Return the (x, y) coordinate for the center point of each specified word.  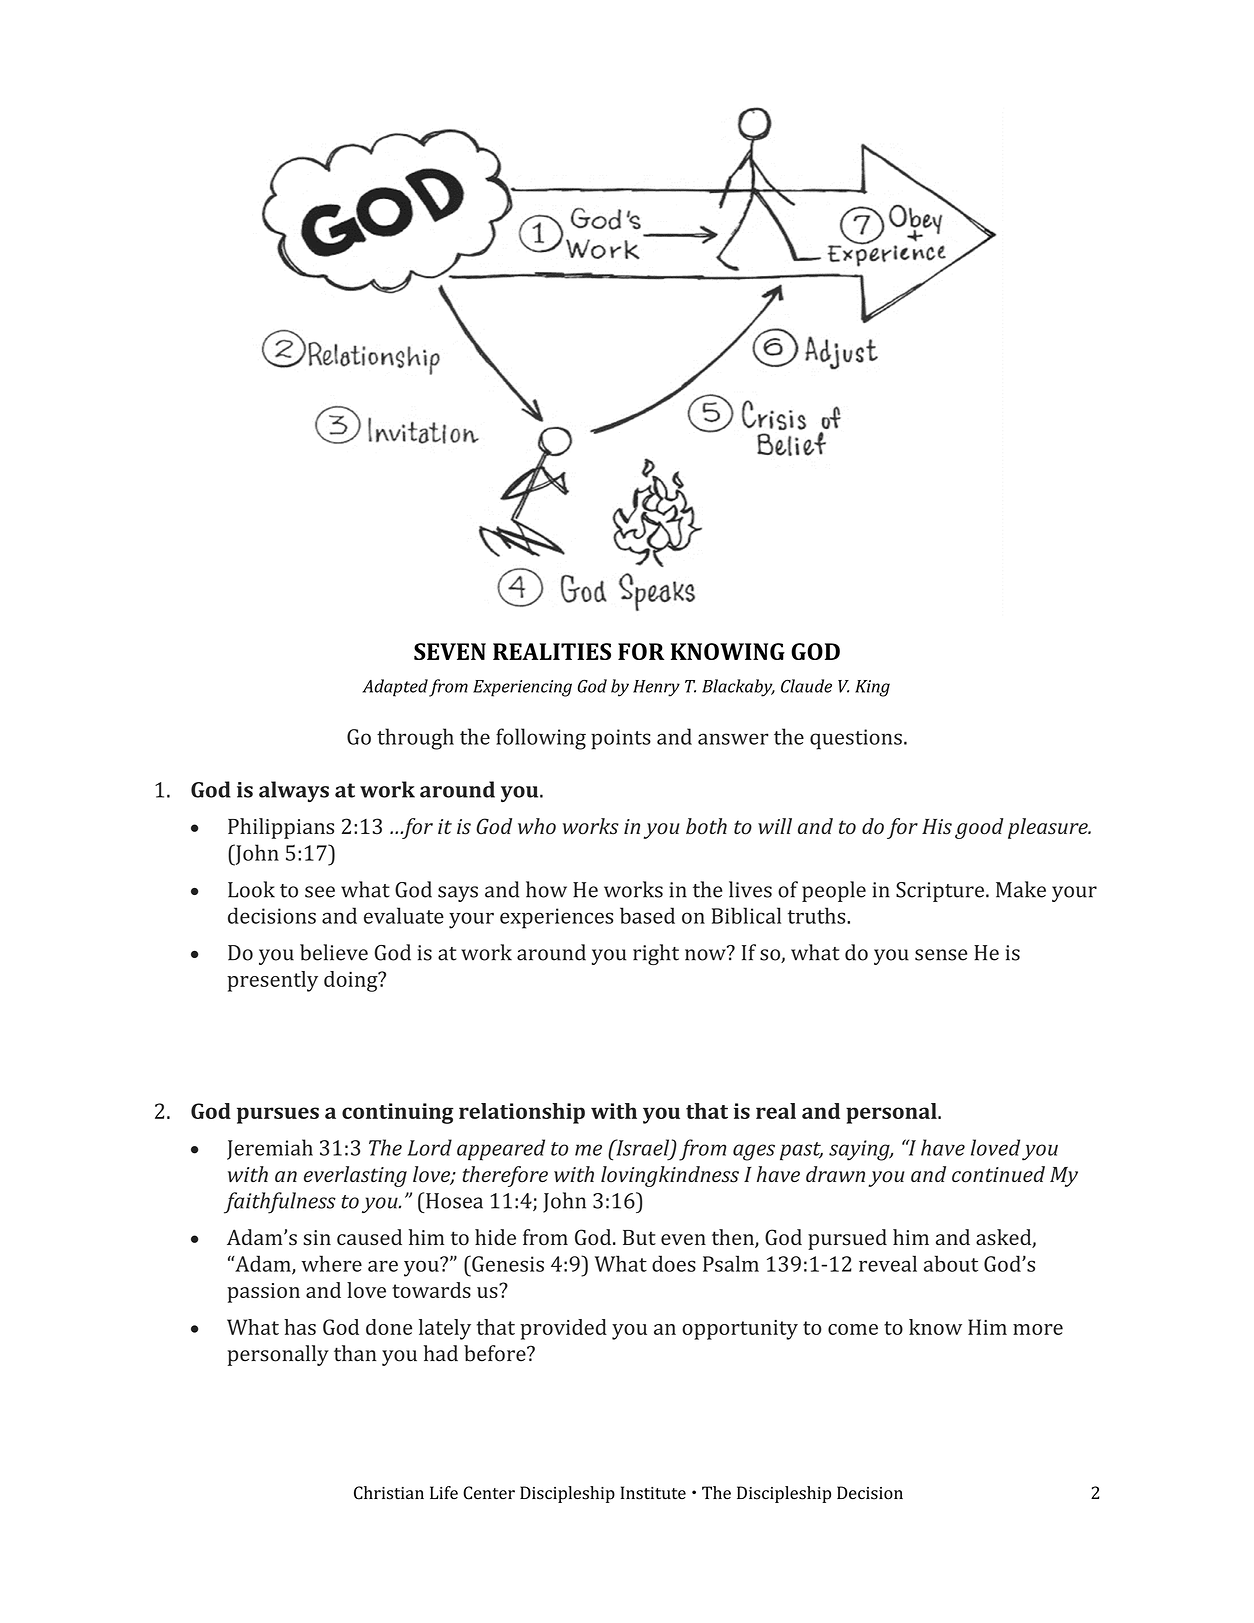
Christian (389, 1493)
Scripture (941, 892)
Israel (643, 1148)
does (674, 1263)
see (320, 892)
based (647, 915)
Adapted (395, 688)
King (872, 688)
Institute (653, 1493)
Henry (656, 688)
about (951, 1263)
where (331, 1263)
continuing (398, 1113)
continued (998, 1174)
